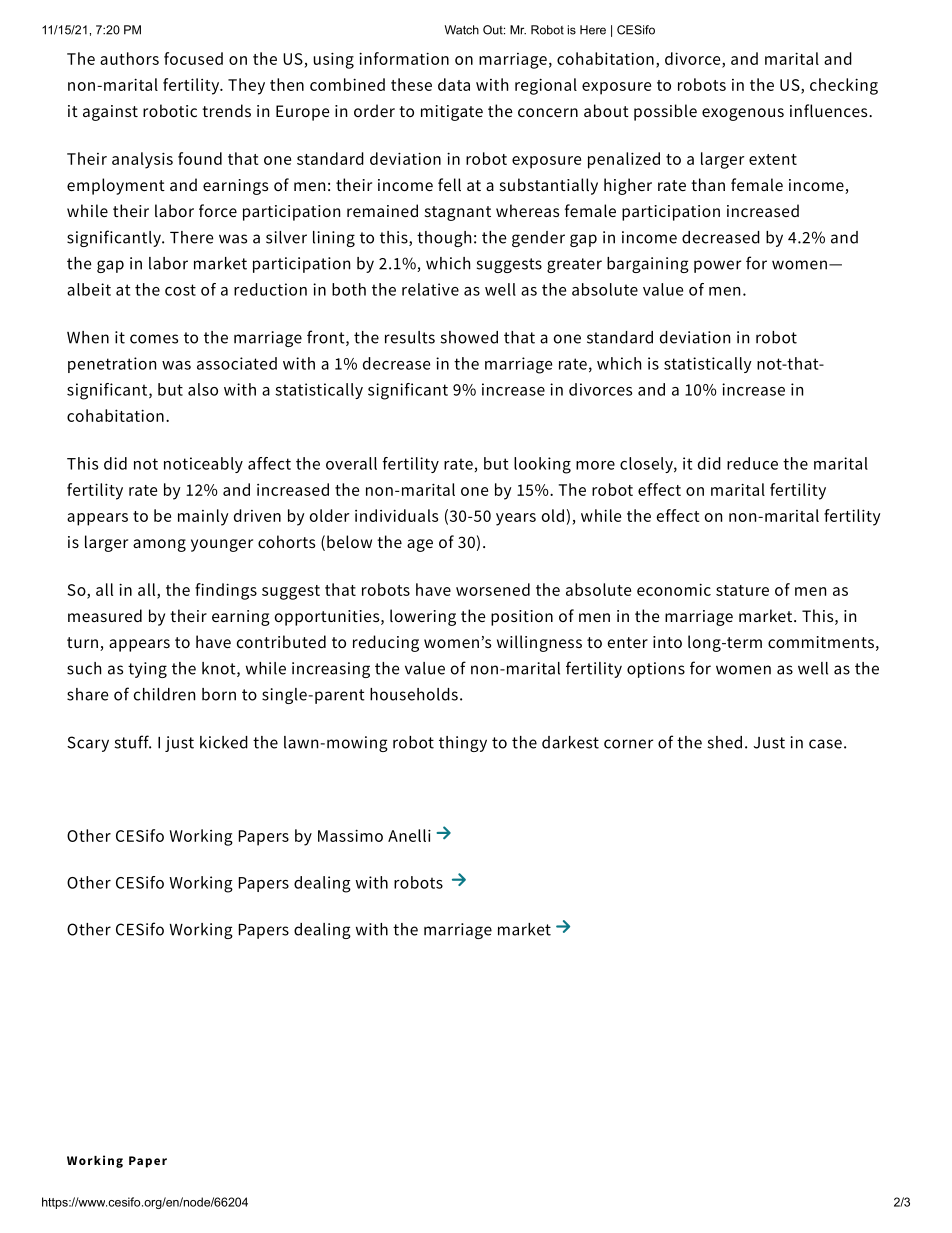 Image resolution: width=952 pixels, height=1233 pixels. Describe the element at coordinates (105, 615) in the document. I see `measured` at that location.
